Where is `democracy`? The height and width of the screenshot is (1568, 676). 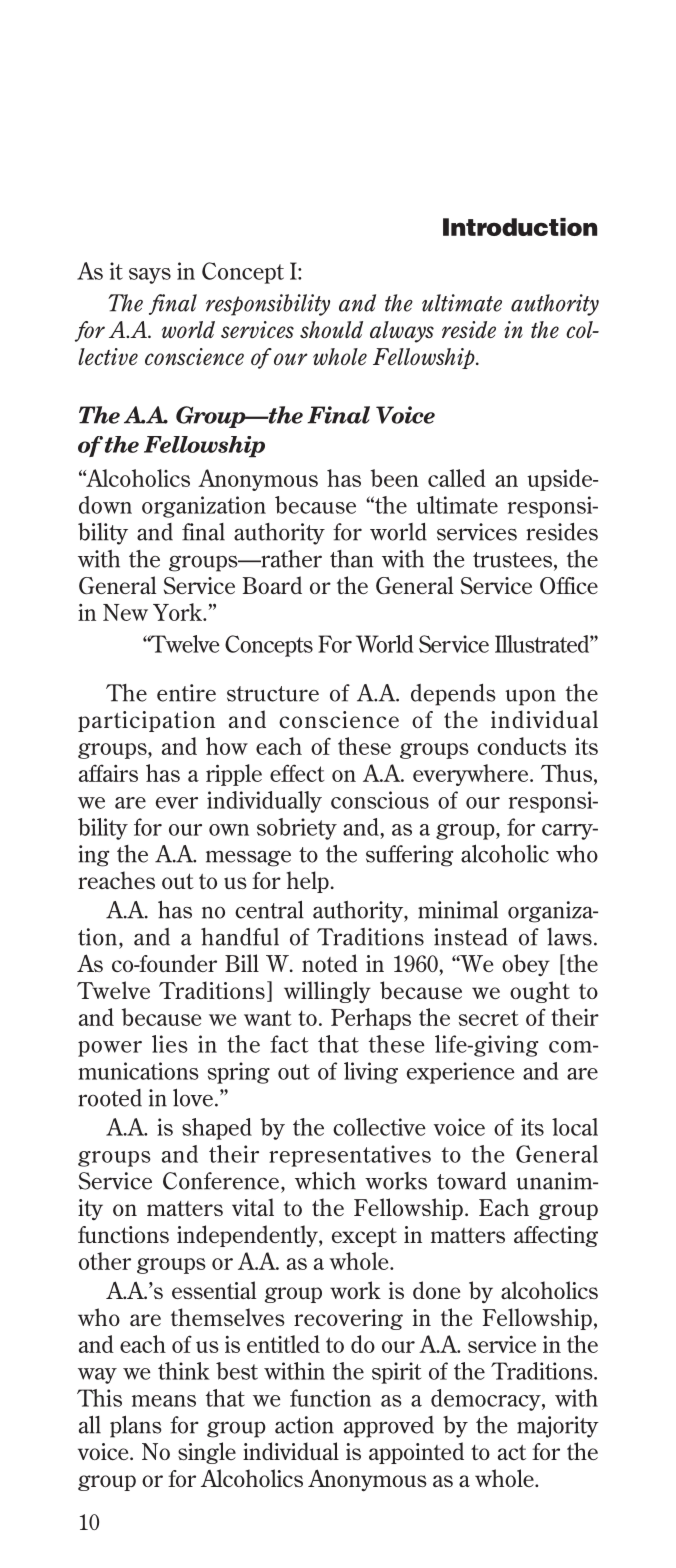
democracy is located at coordinates (487, 1400).
